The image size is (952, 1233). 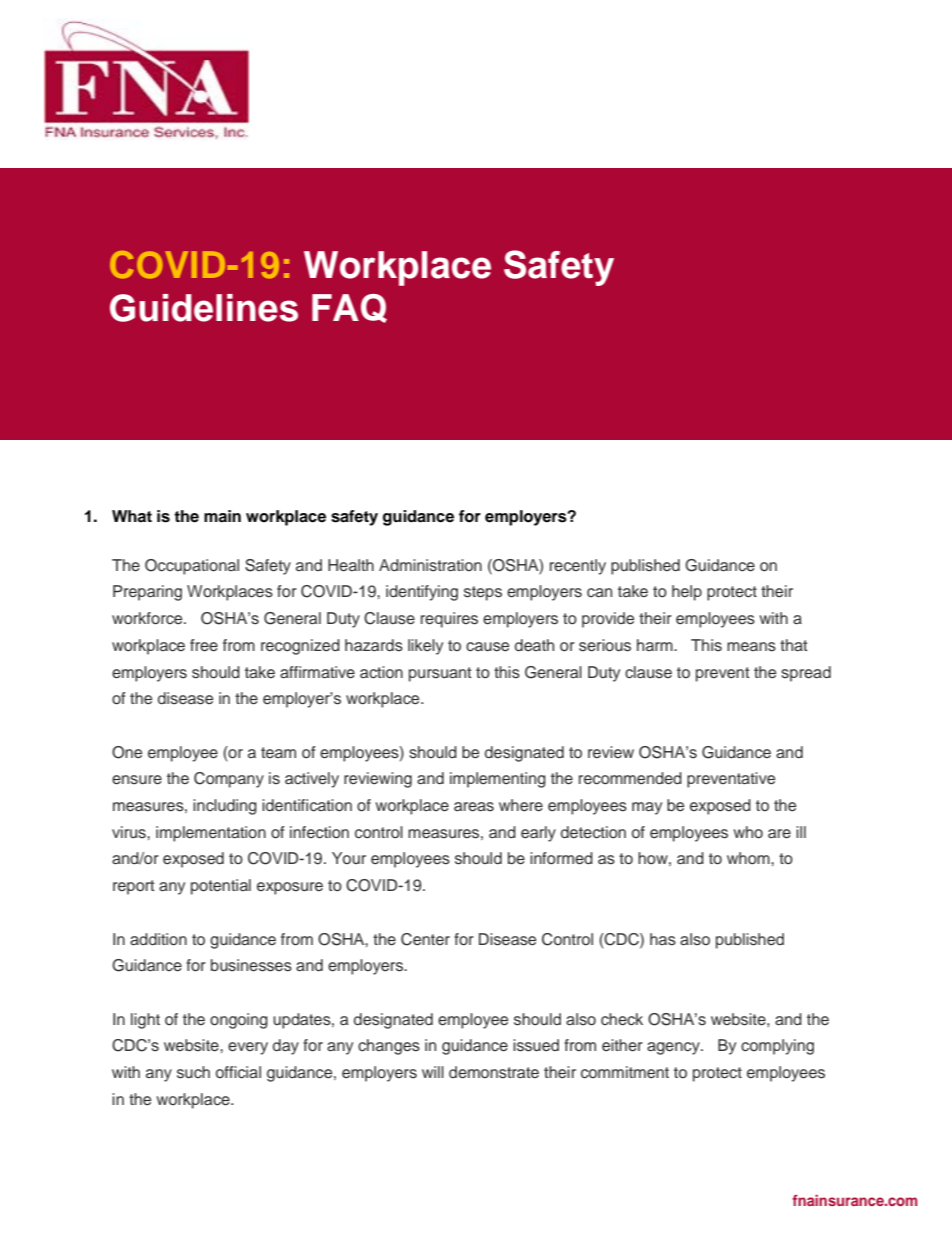 I want to click on early, so click(x=538, y=834).
